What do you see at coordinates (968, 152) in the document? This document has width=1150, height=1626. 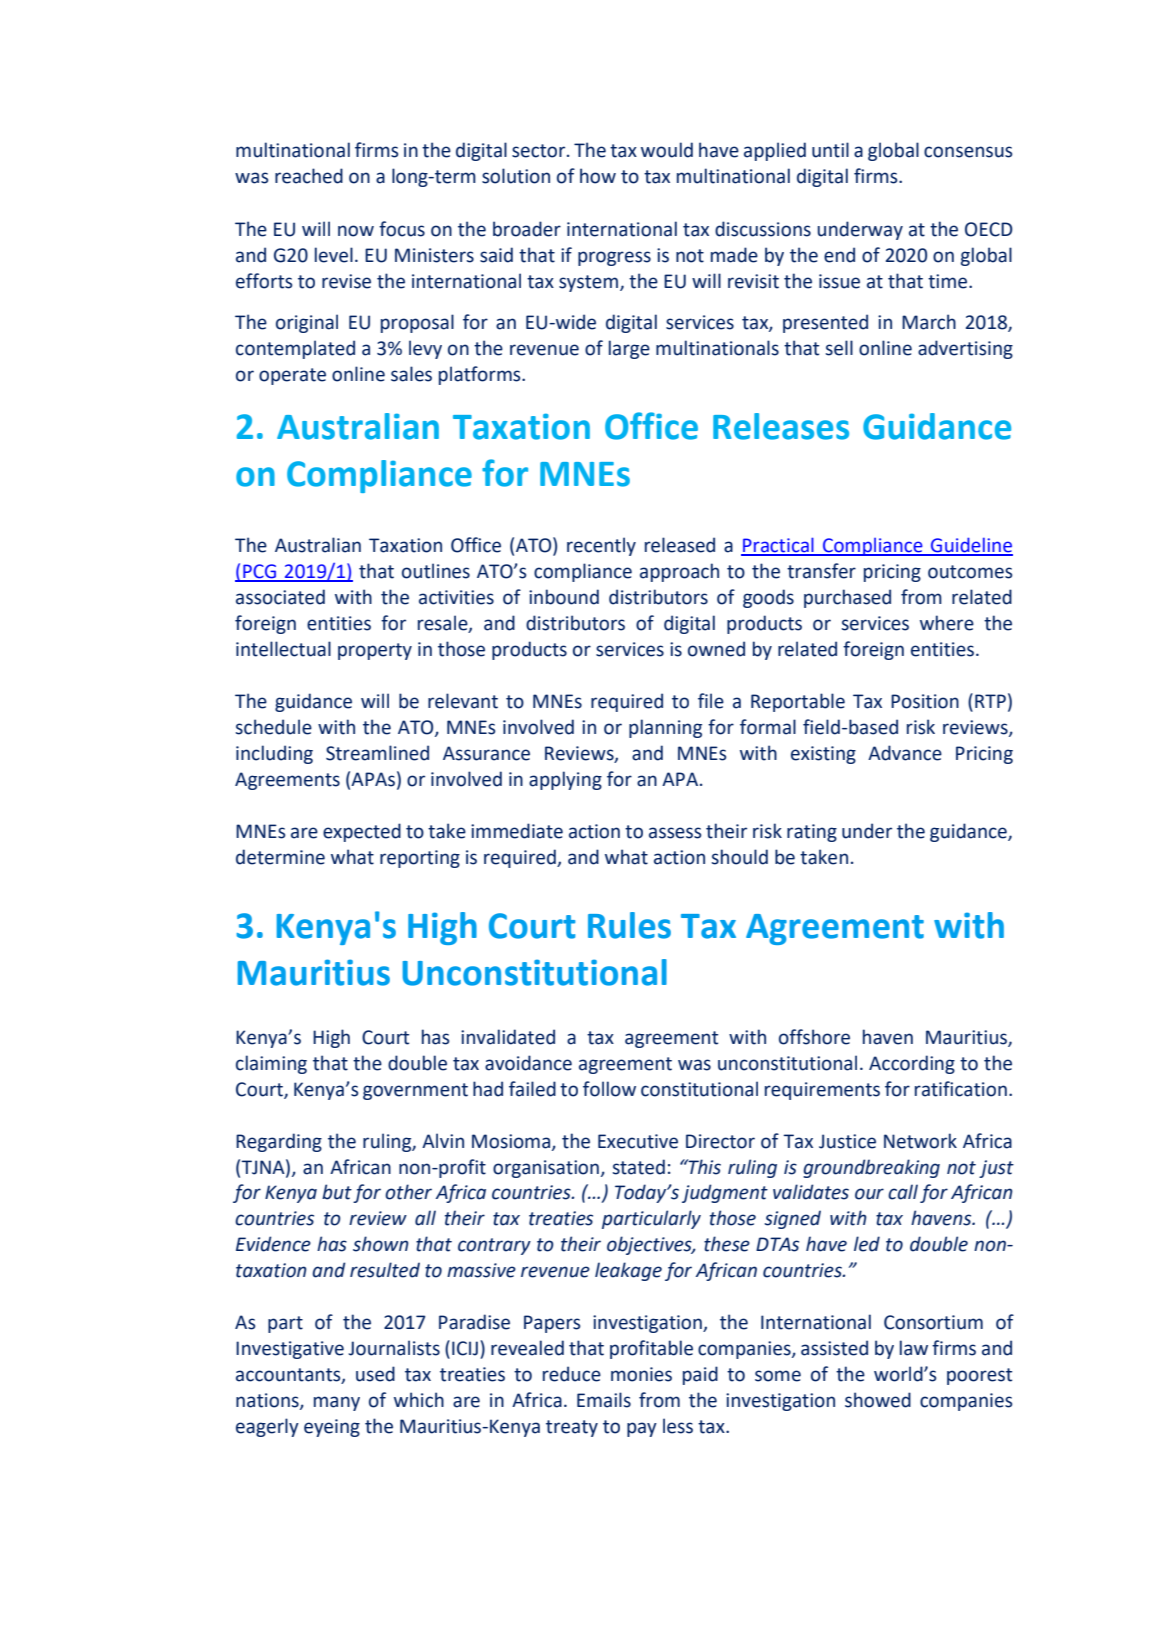 I see `consensus` at bounding box center [968, 152].
